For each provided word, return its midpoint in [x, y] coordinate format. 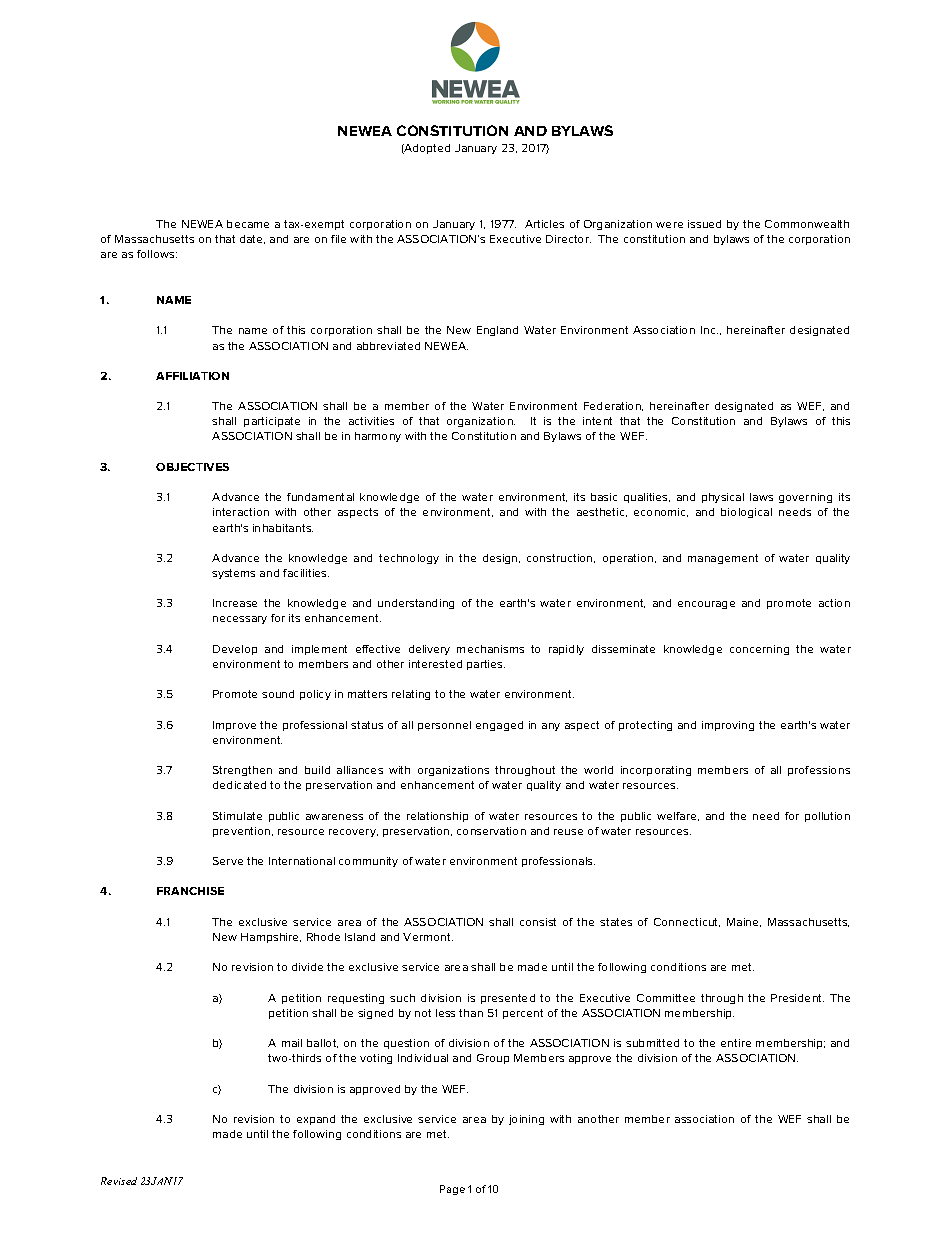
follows [157, 254]
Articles [544, 224]
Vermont [428, 937]
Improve [234, 726]
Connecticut [687, 922]
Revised [119, 1181]
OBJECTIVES [192, 467]
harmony [378, 437]
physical [723, 498]
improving [728, 726]
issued [704, 224]
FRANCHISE [190, 891]
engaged [499, 726]
